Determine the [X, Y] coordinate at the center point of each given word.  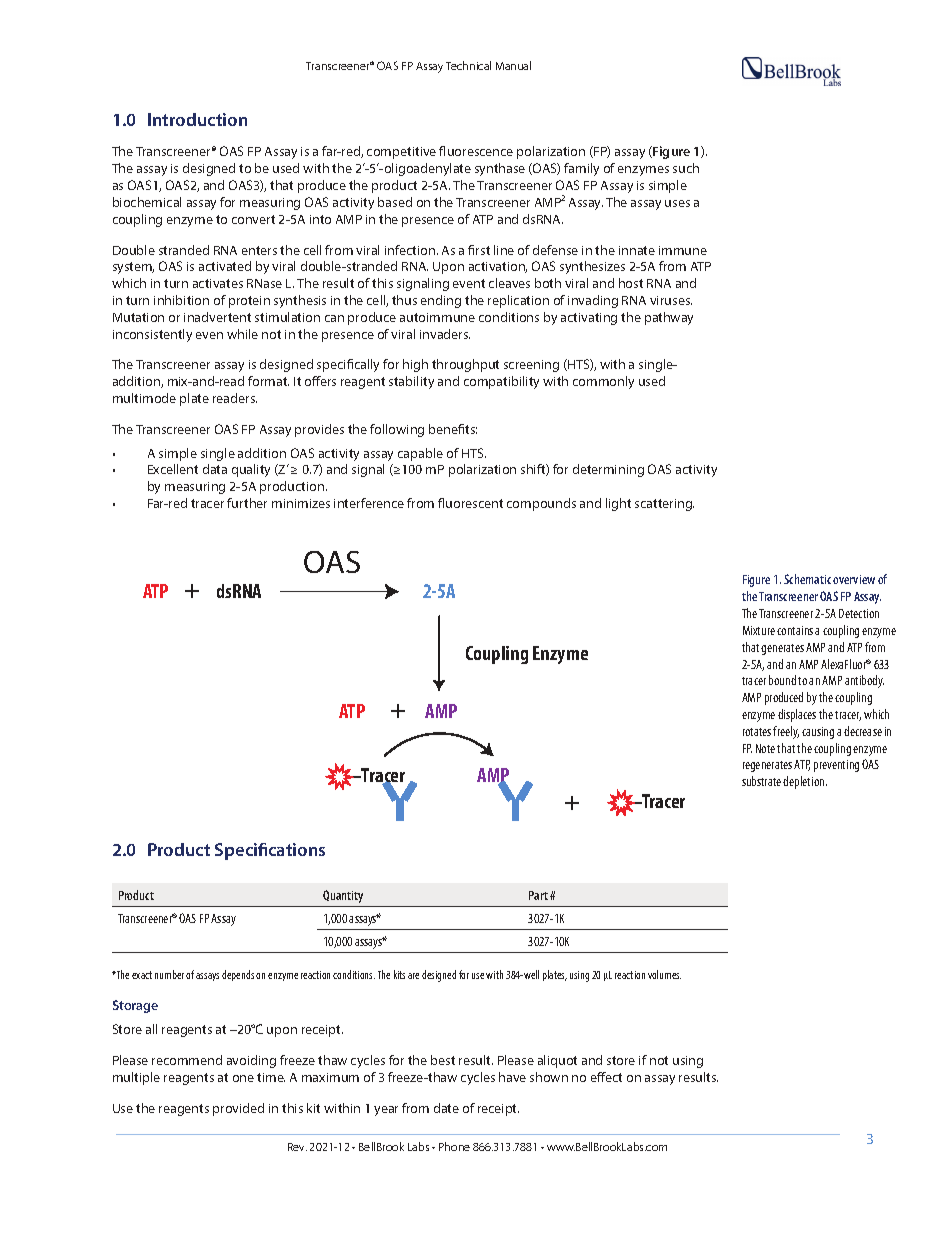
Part [538, 895]
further [247, 503]
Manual [513, 65]
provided [238, 1109]
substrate [761, 781]
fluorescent [470, 503]
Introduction [197, 119]
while [242, 334]
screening [531, 366]
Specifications [270, 851]
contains [795, 630]
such [686, 168]
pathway [669, 318]
